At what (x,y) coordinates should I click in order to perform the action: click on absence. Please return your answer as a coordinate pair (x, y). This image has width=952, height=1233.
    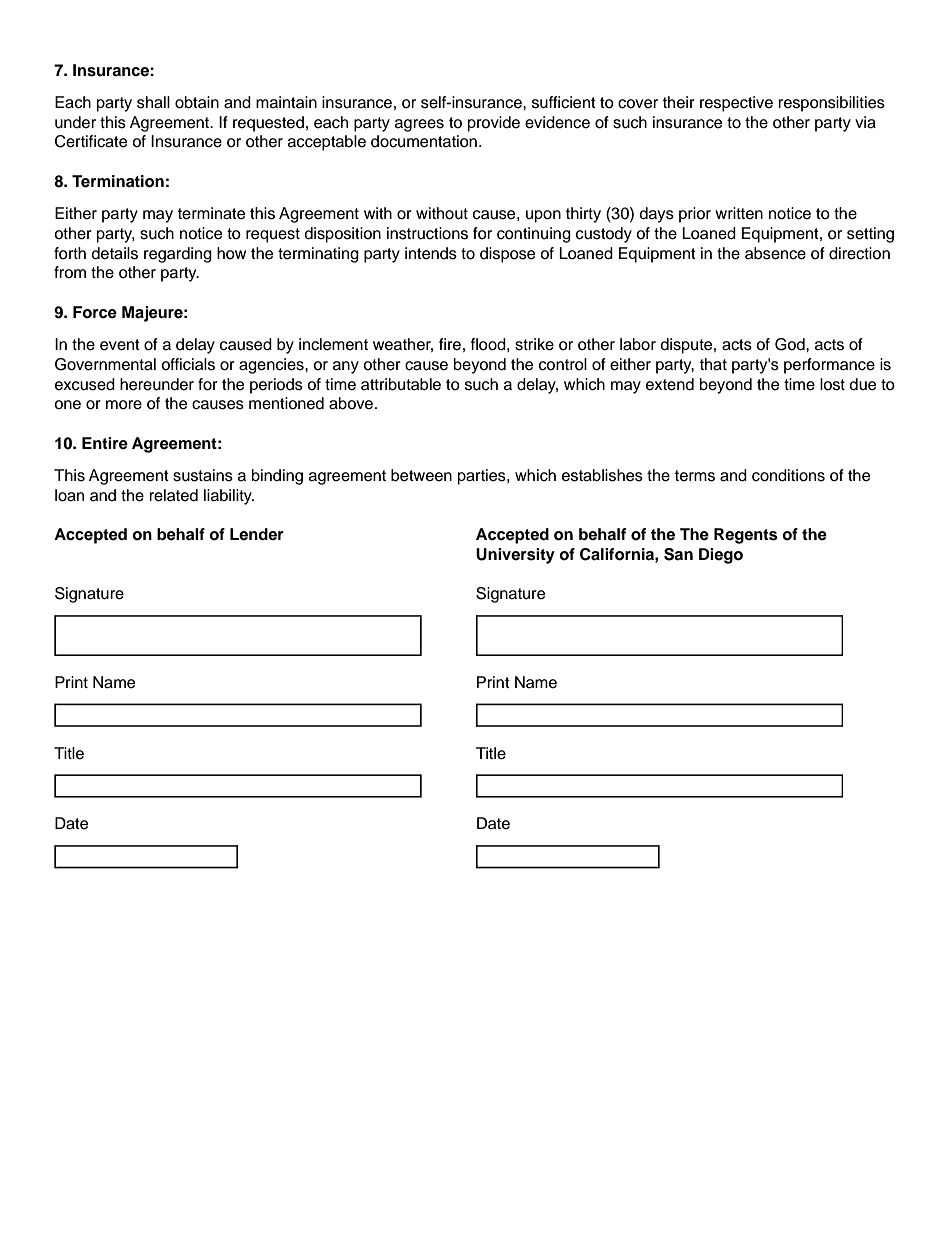
    Looking at the image, I should click on (775, 253).
